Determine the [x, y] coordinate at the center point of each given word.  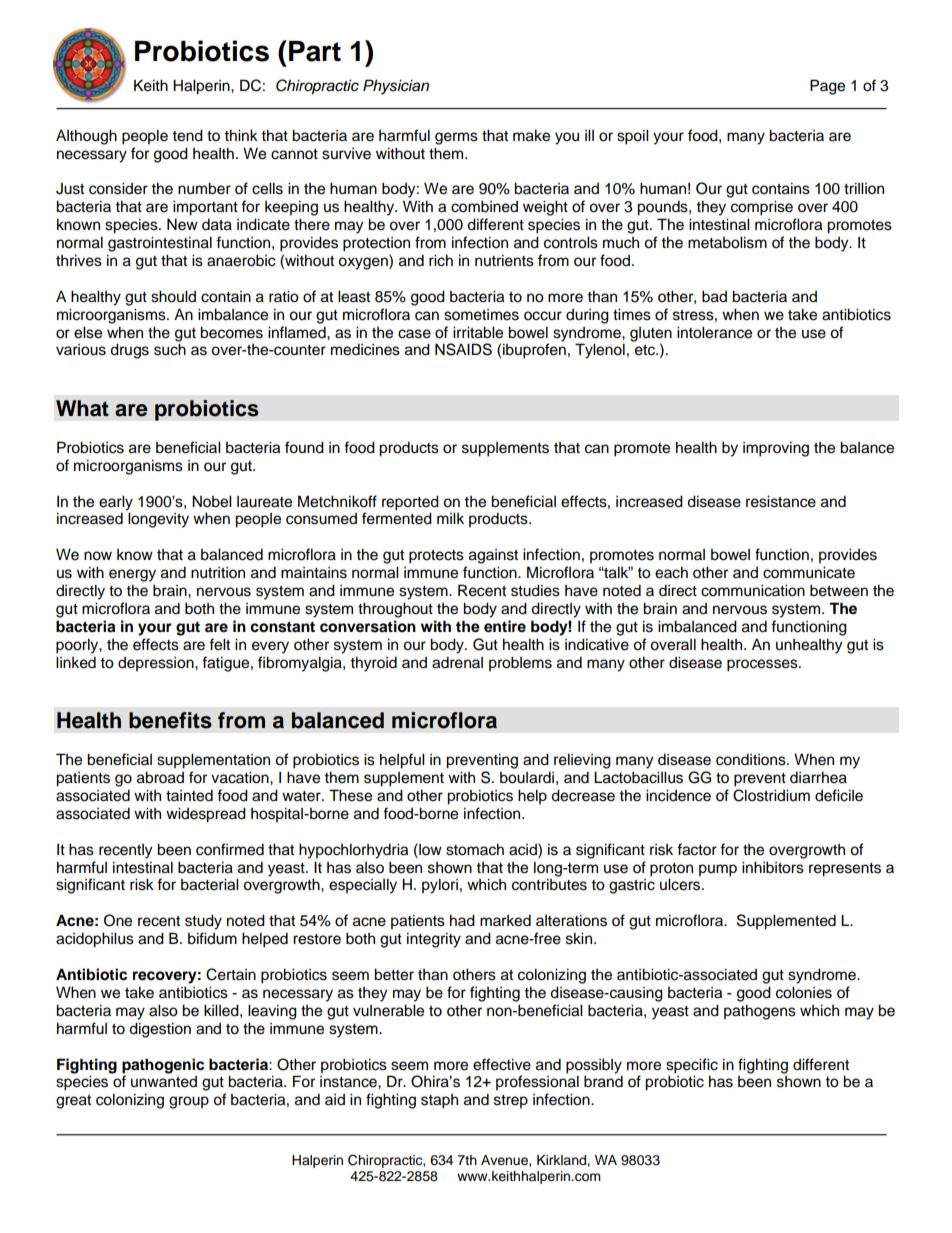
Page [827, 87]
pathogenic [163, 1066]
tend [187, 135]
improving [776, 449]
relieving [582, 761]
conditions [752, 759]
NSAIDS [463, 349]
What [82, 408]
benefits [170, 720]
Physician [396, 87]
